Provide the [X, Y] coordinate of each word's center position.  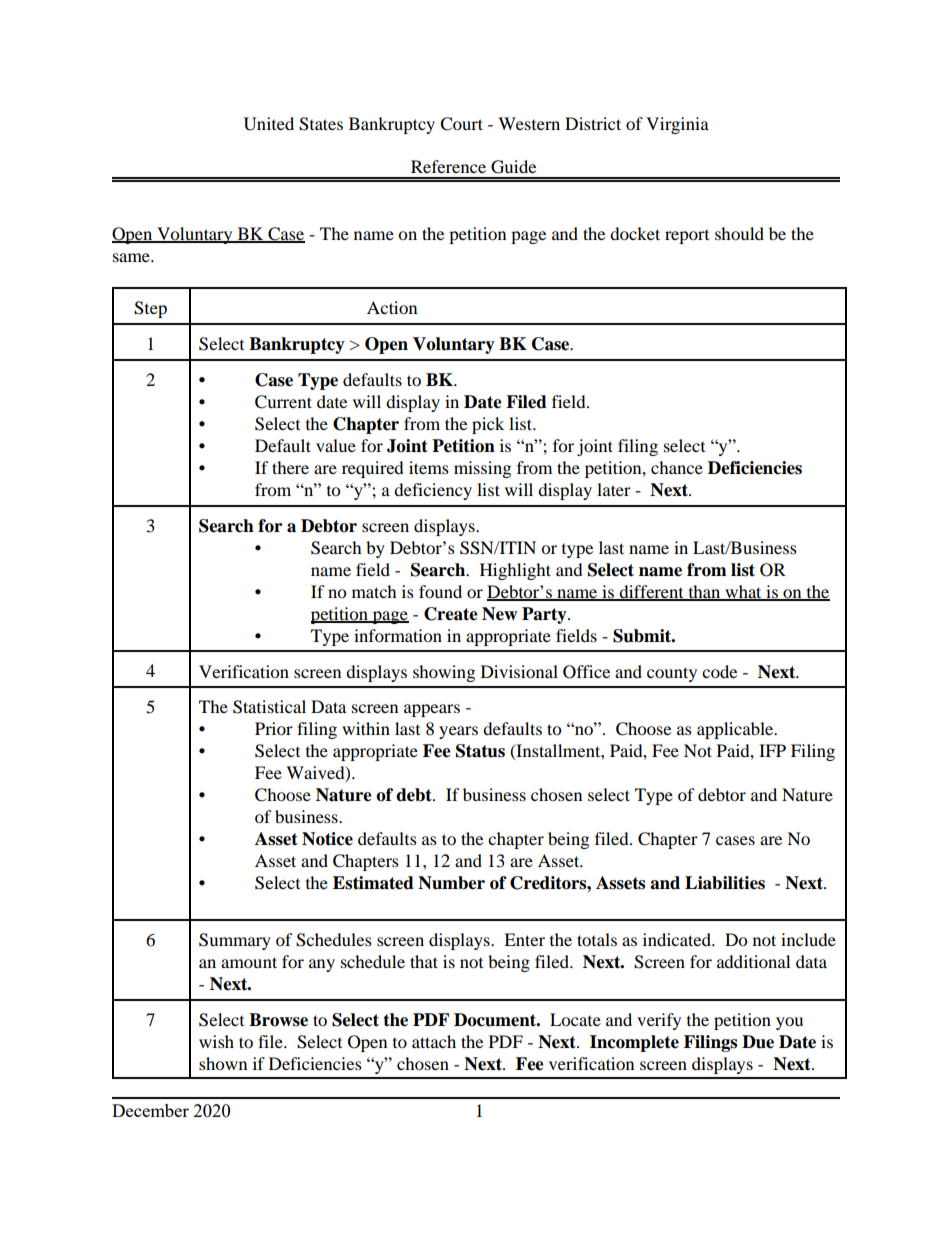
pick [488, 425]
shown [223, 1063]
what [743, 593]
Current [283, 402]
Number [451, 883]
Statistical [269, 707]
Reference [448, 166]
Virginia [677, 125]
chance [677, 467]
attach [434, 1041]
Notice [327, 839]
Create [451, 614]
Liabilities [725, 883]
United [269, 124]
